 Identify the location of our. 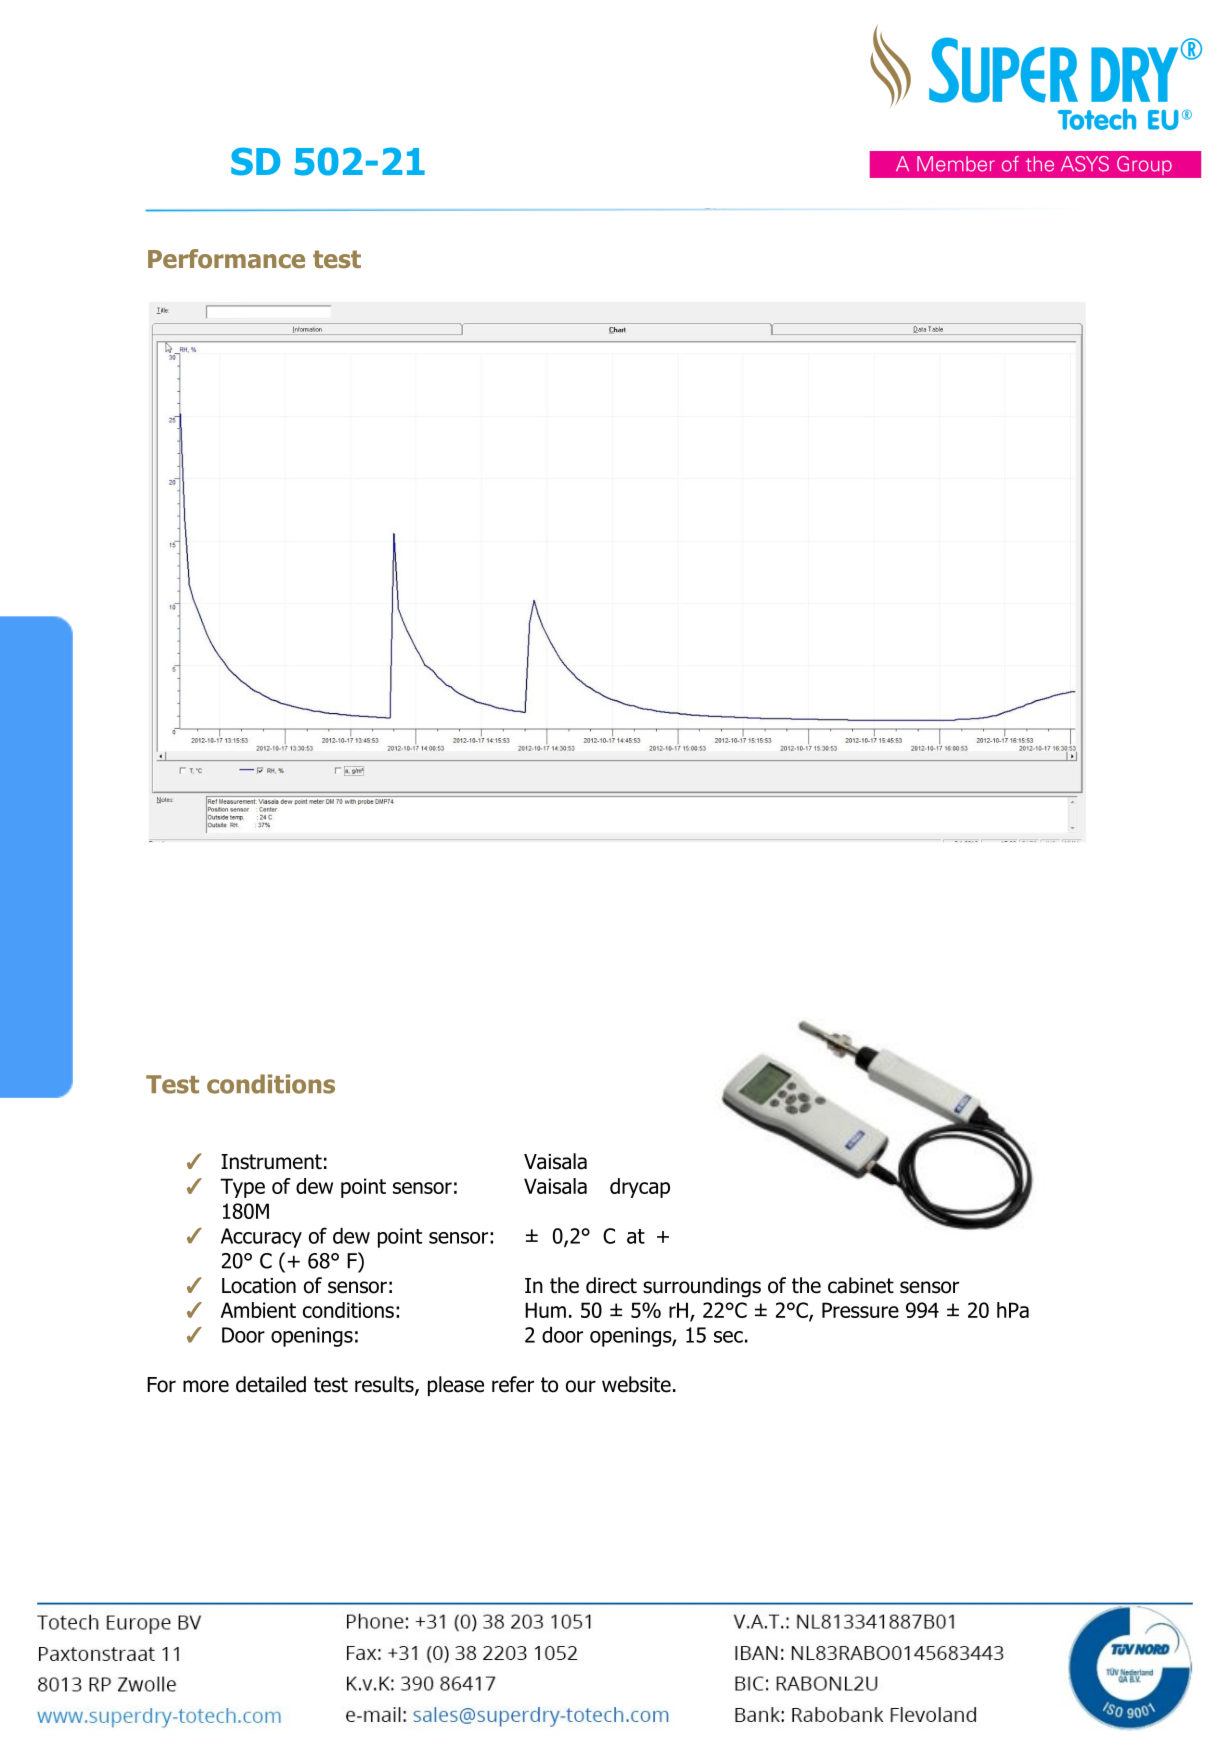
(581, 1386).
